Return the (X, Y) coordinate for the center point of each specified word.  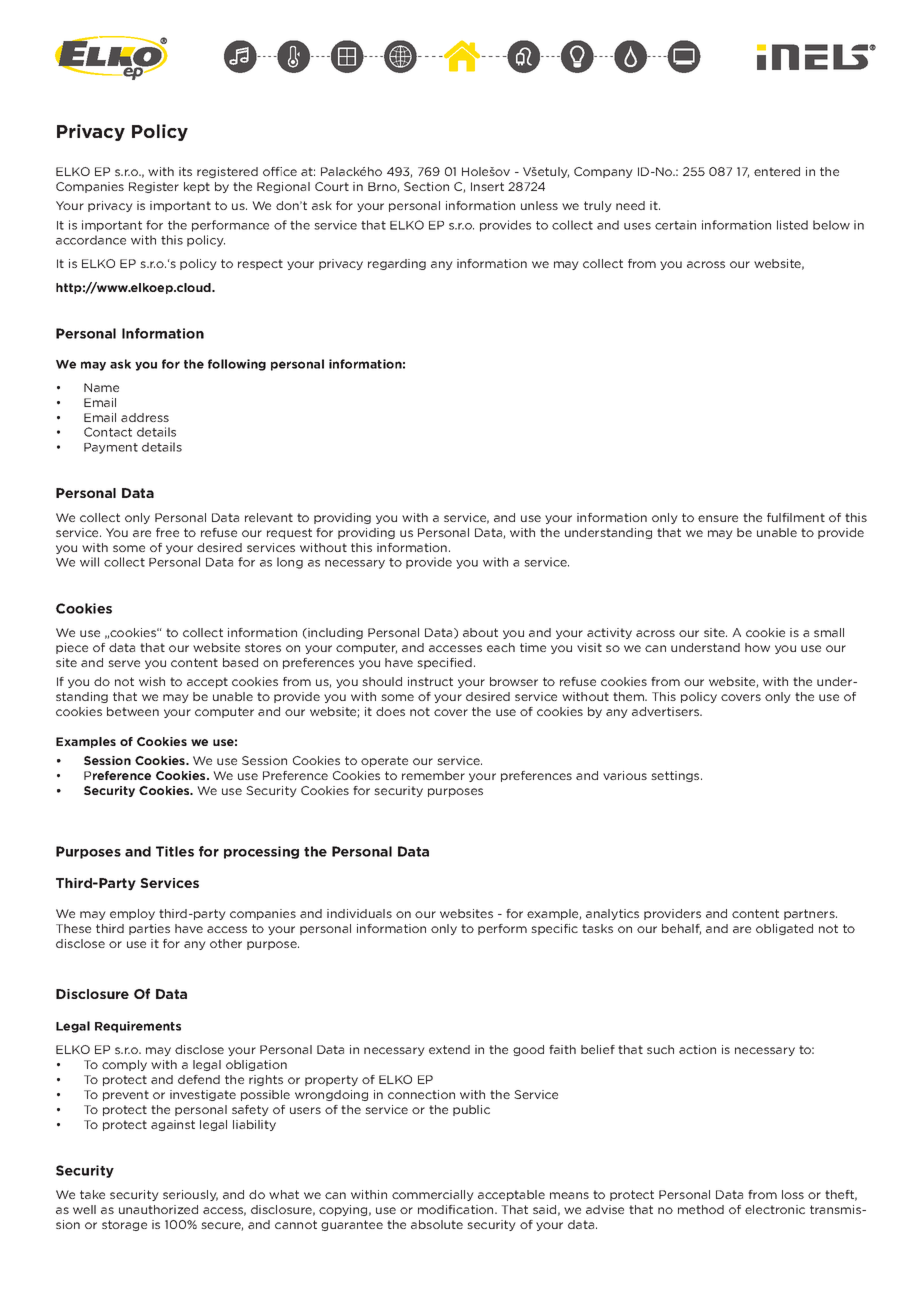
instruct (430, 681)
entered (777, 171)
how (757, 647)
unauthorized (158, 1209)
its (185, 171)
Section (426, 186)
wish (152, 681)
